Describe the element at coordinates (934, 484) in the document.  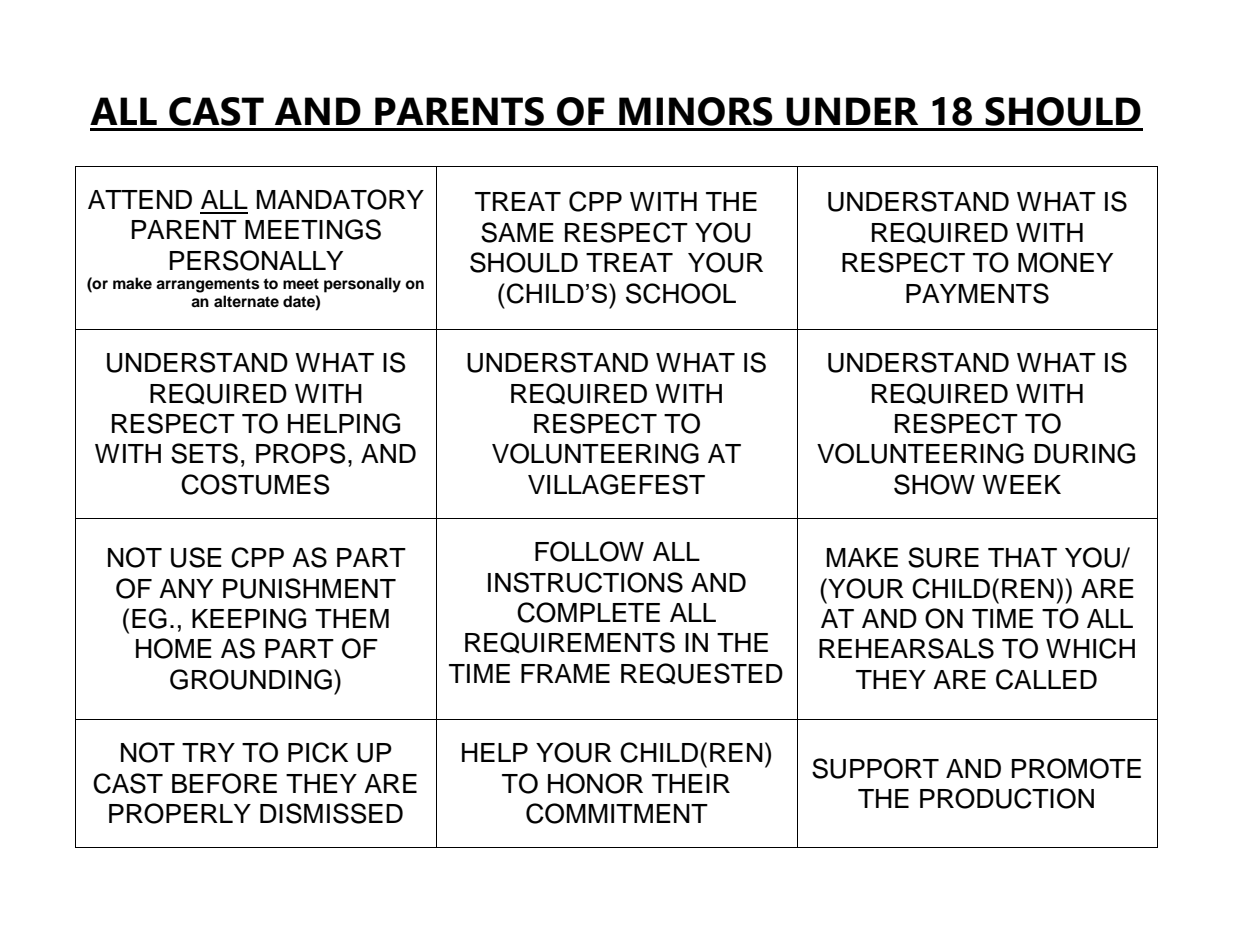
I see `SHOW` at that location.
